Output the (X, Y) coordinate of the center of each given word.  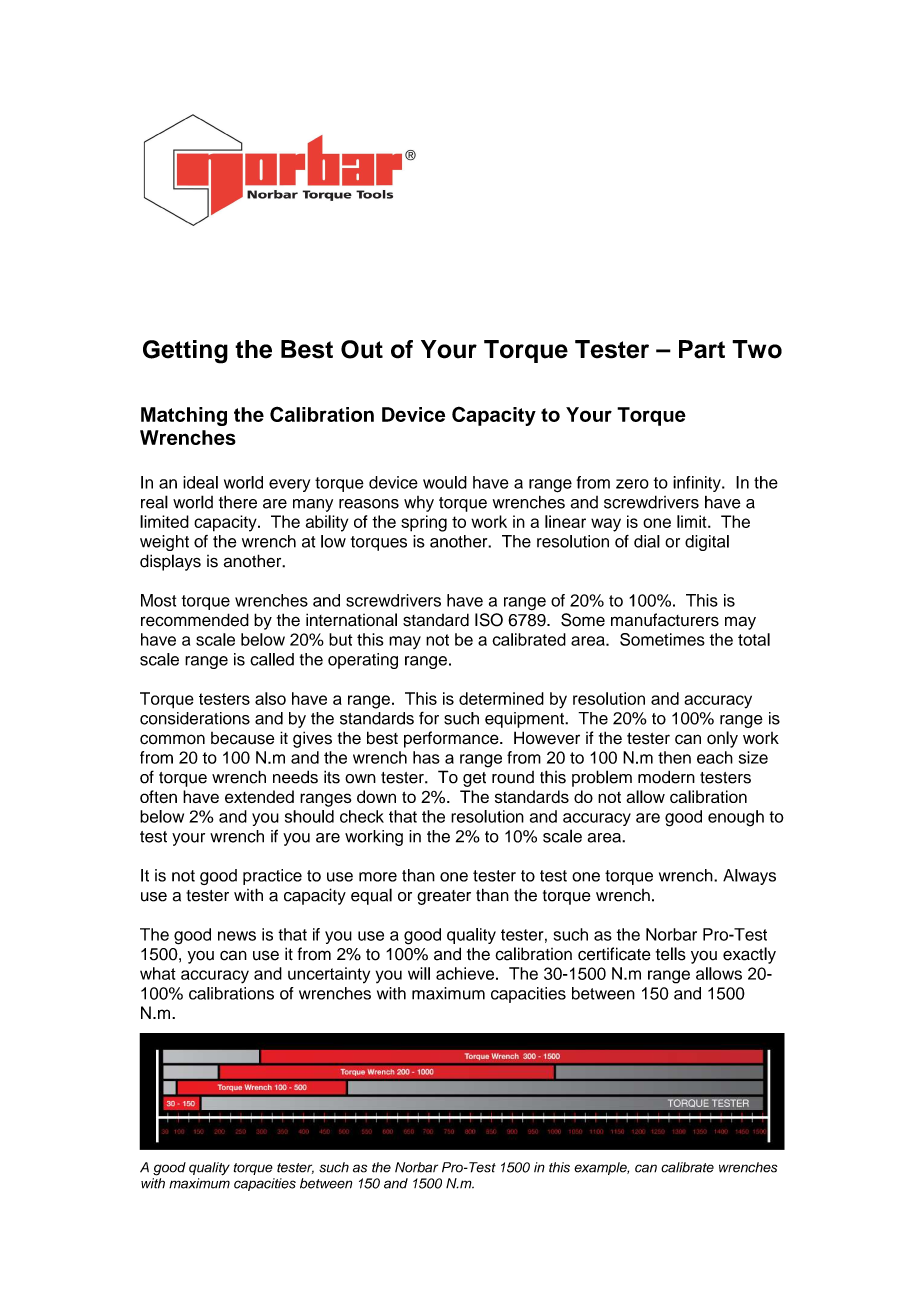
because (242, 738)
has (426, 757)
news (237, 936)
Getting (185, 352)
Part (702, 349)
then (674, 757)
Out (362, 349)
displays (170, 562)
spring (424, 523)
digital (707, 543)
